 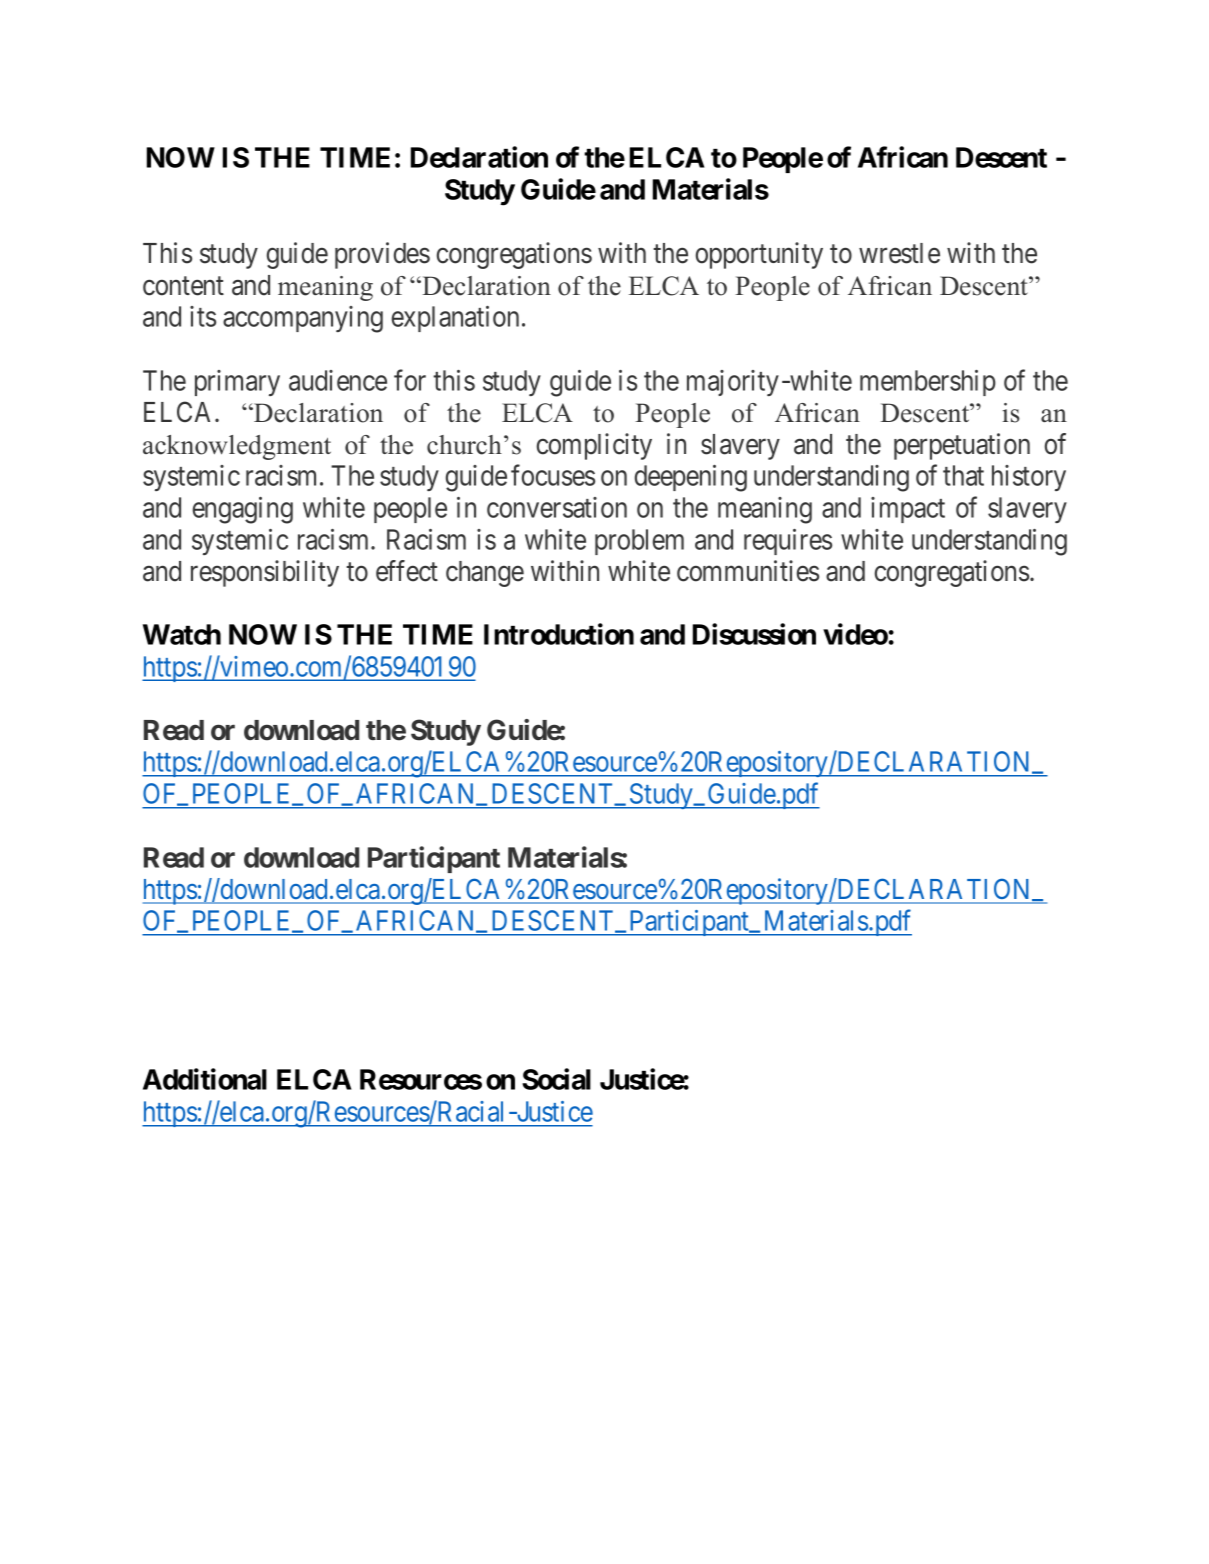 What do you see at coordinates (759, 255) in the screenshot?
I see `opportunity` at bounding box center [759, 255].
